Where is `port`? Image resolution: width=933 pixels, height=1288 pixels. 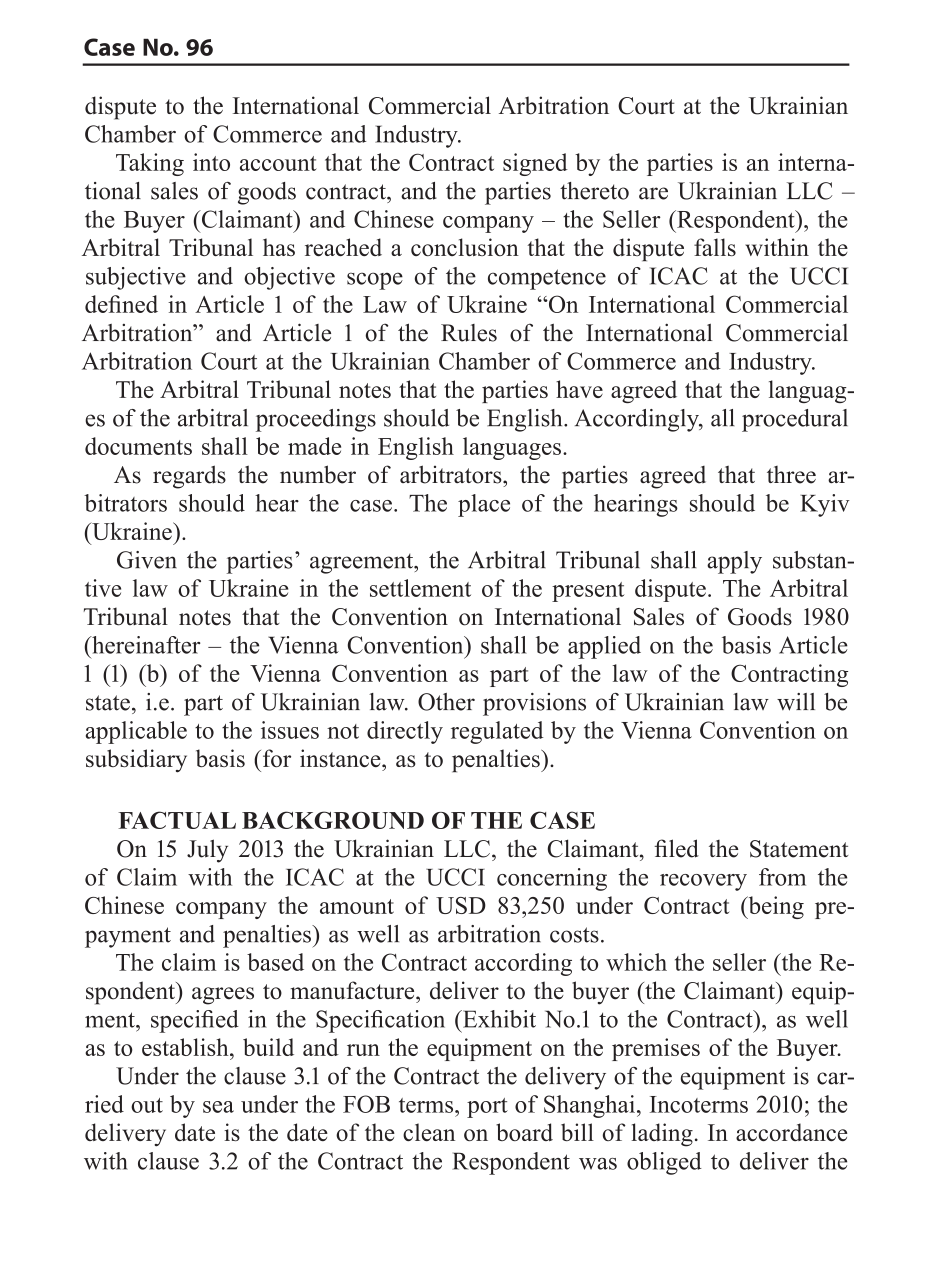 port is located at coordinates (487, 1108).
